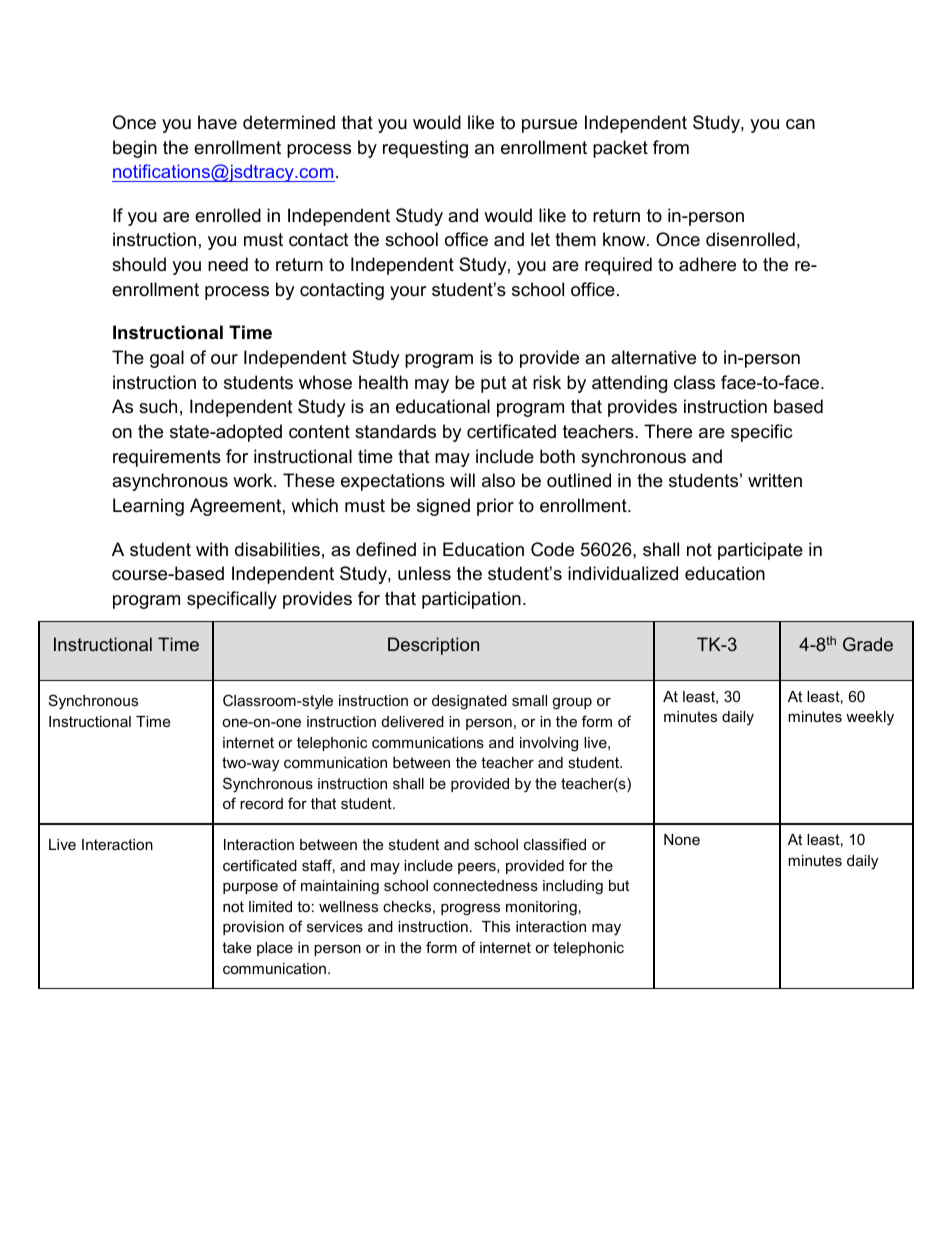 The image size is (952, 1233). Describe the element at coordinates (212, 549) in the page. I see `with` at that location.
